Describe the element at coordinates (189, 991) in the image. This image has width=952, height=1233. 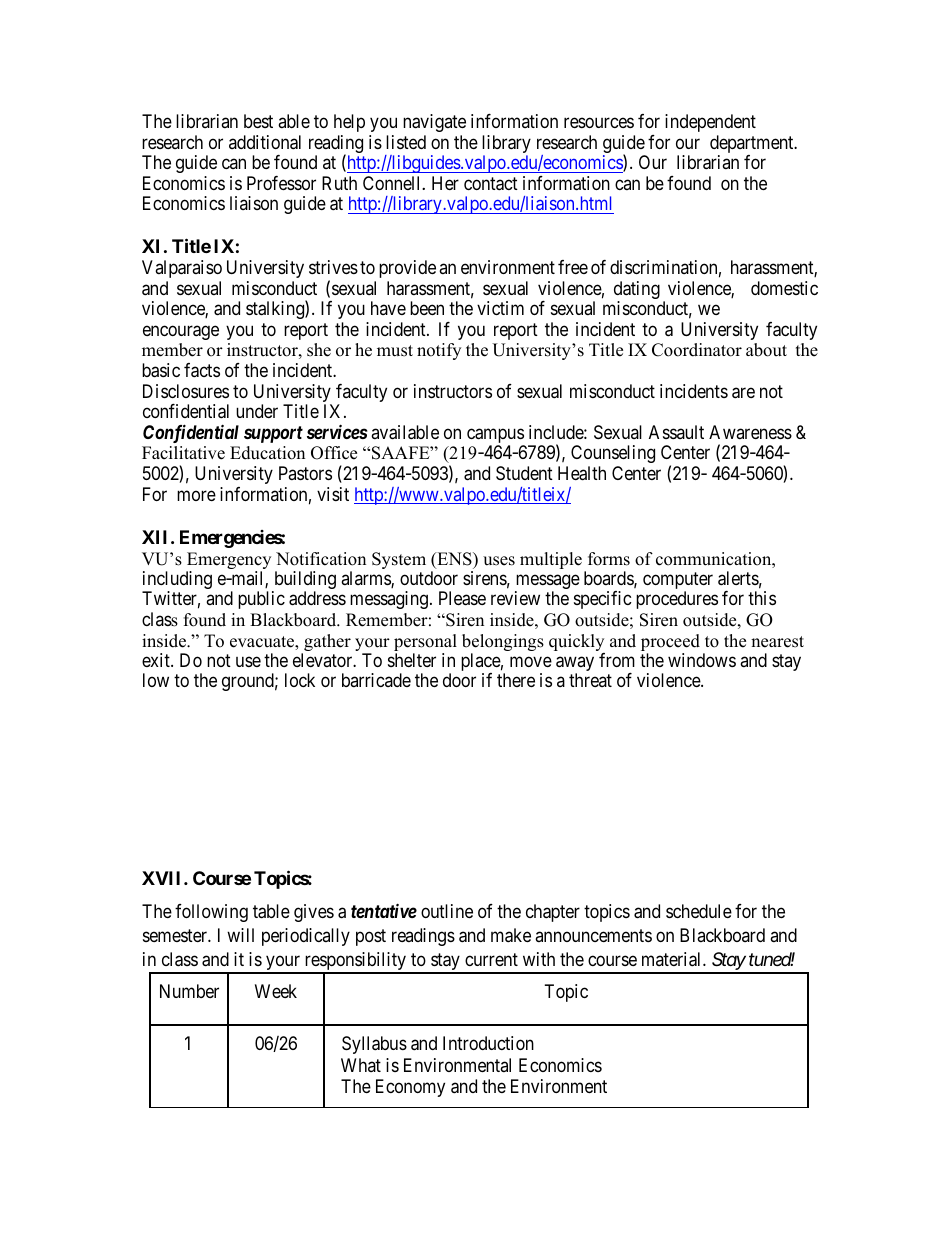
I see `Number` at that location.
